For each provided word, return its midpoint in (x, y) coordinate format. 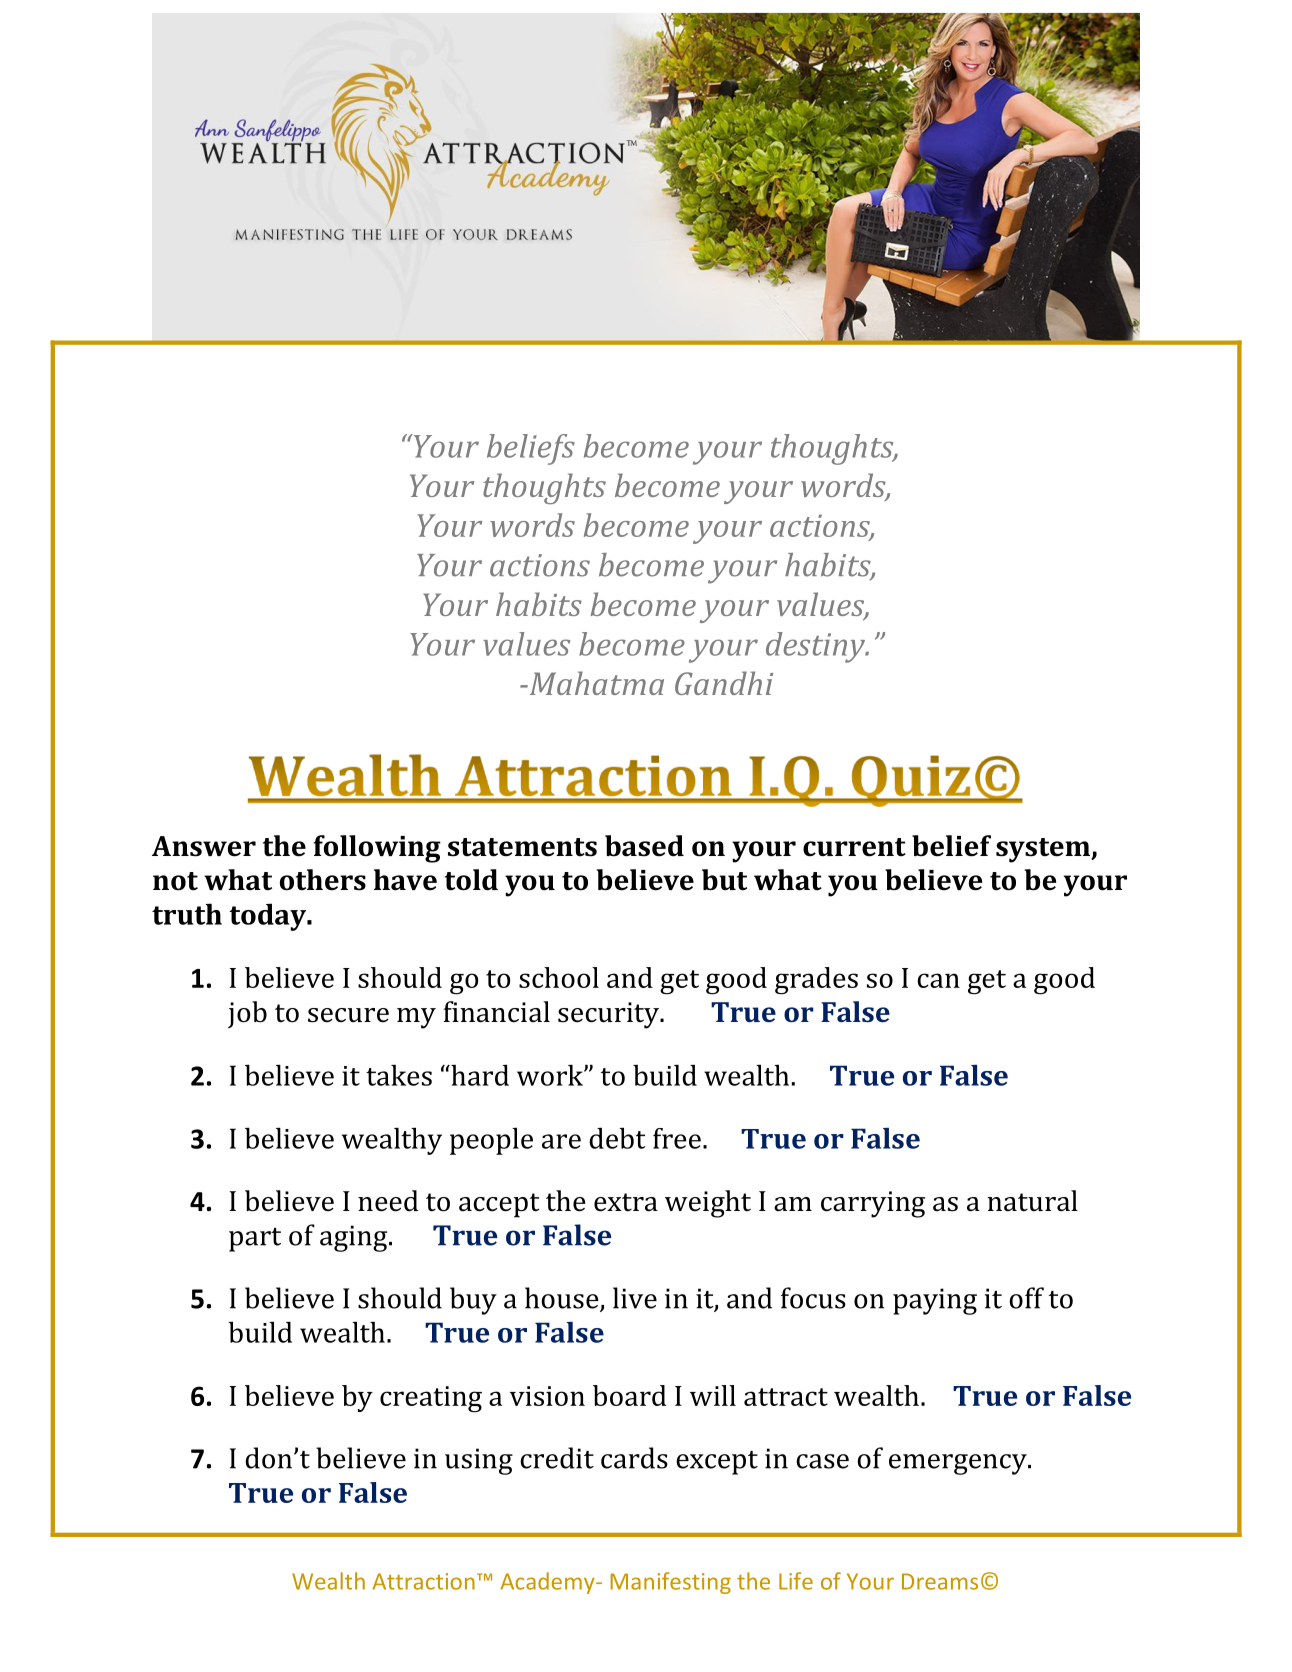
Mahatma (595, 683)
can (938, 980)
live (635, 1298)
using (479, 1461)
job (247, 1014)
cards (634, 1458)
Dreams (940, 1581)
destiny (817, 647)
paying (935, 1301)
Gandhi (724, 683)
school (559, 977)
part (255, 1240)
